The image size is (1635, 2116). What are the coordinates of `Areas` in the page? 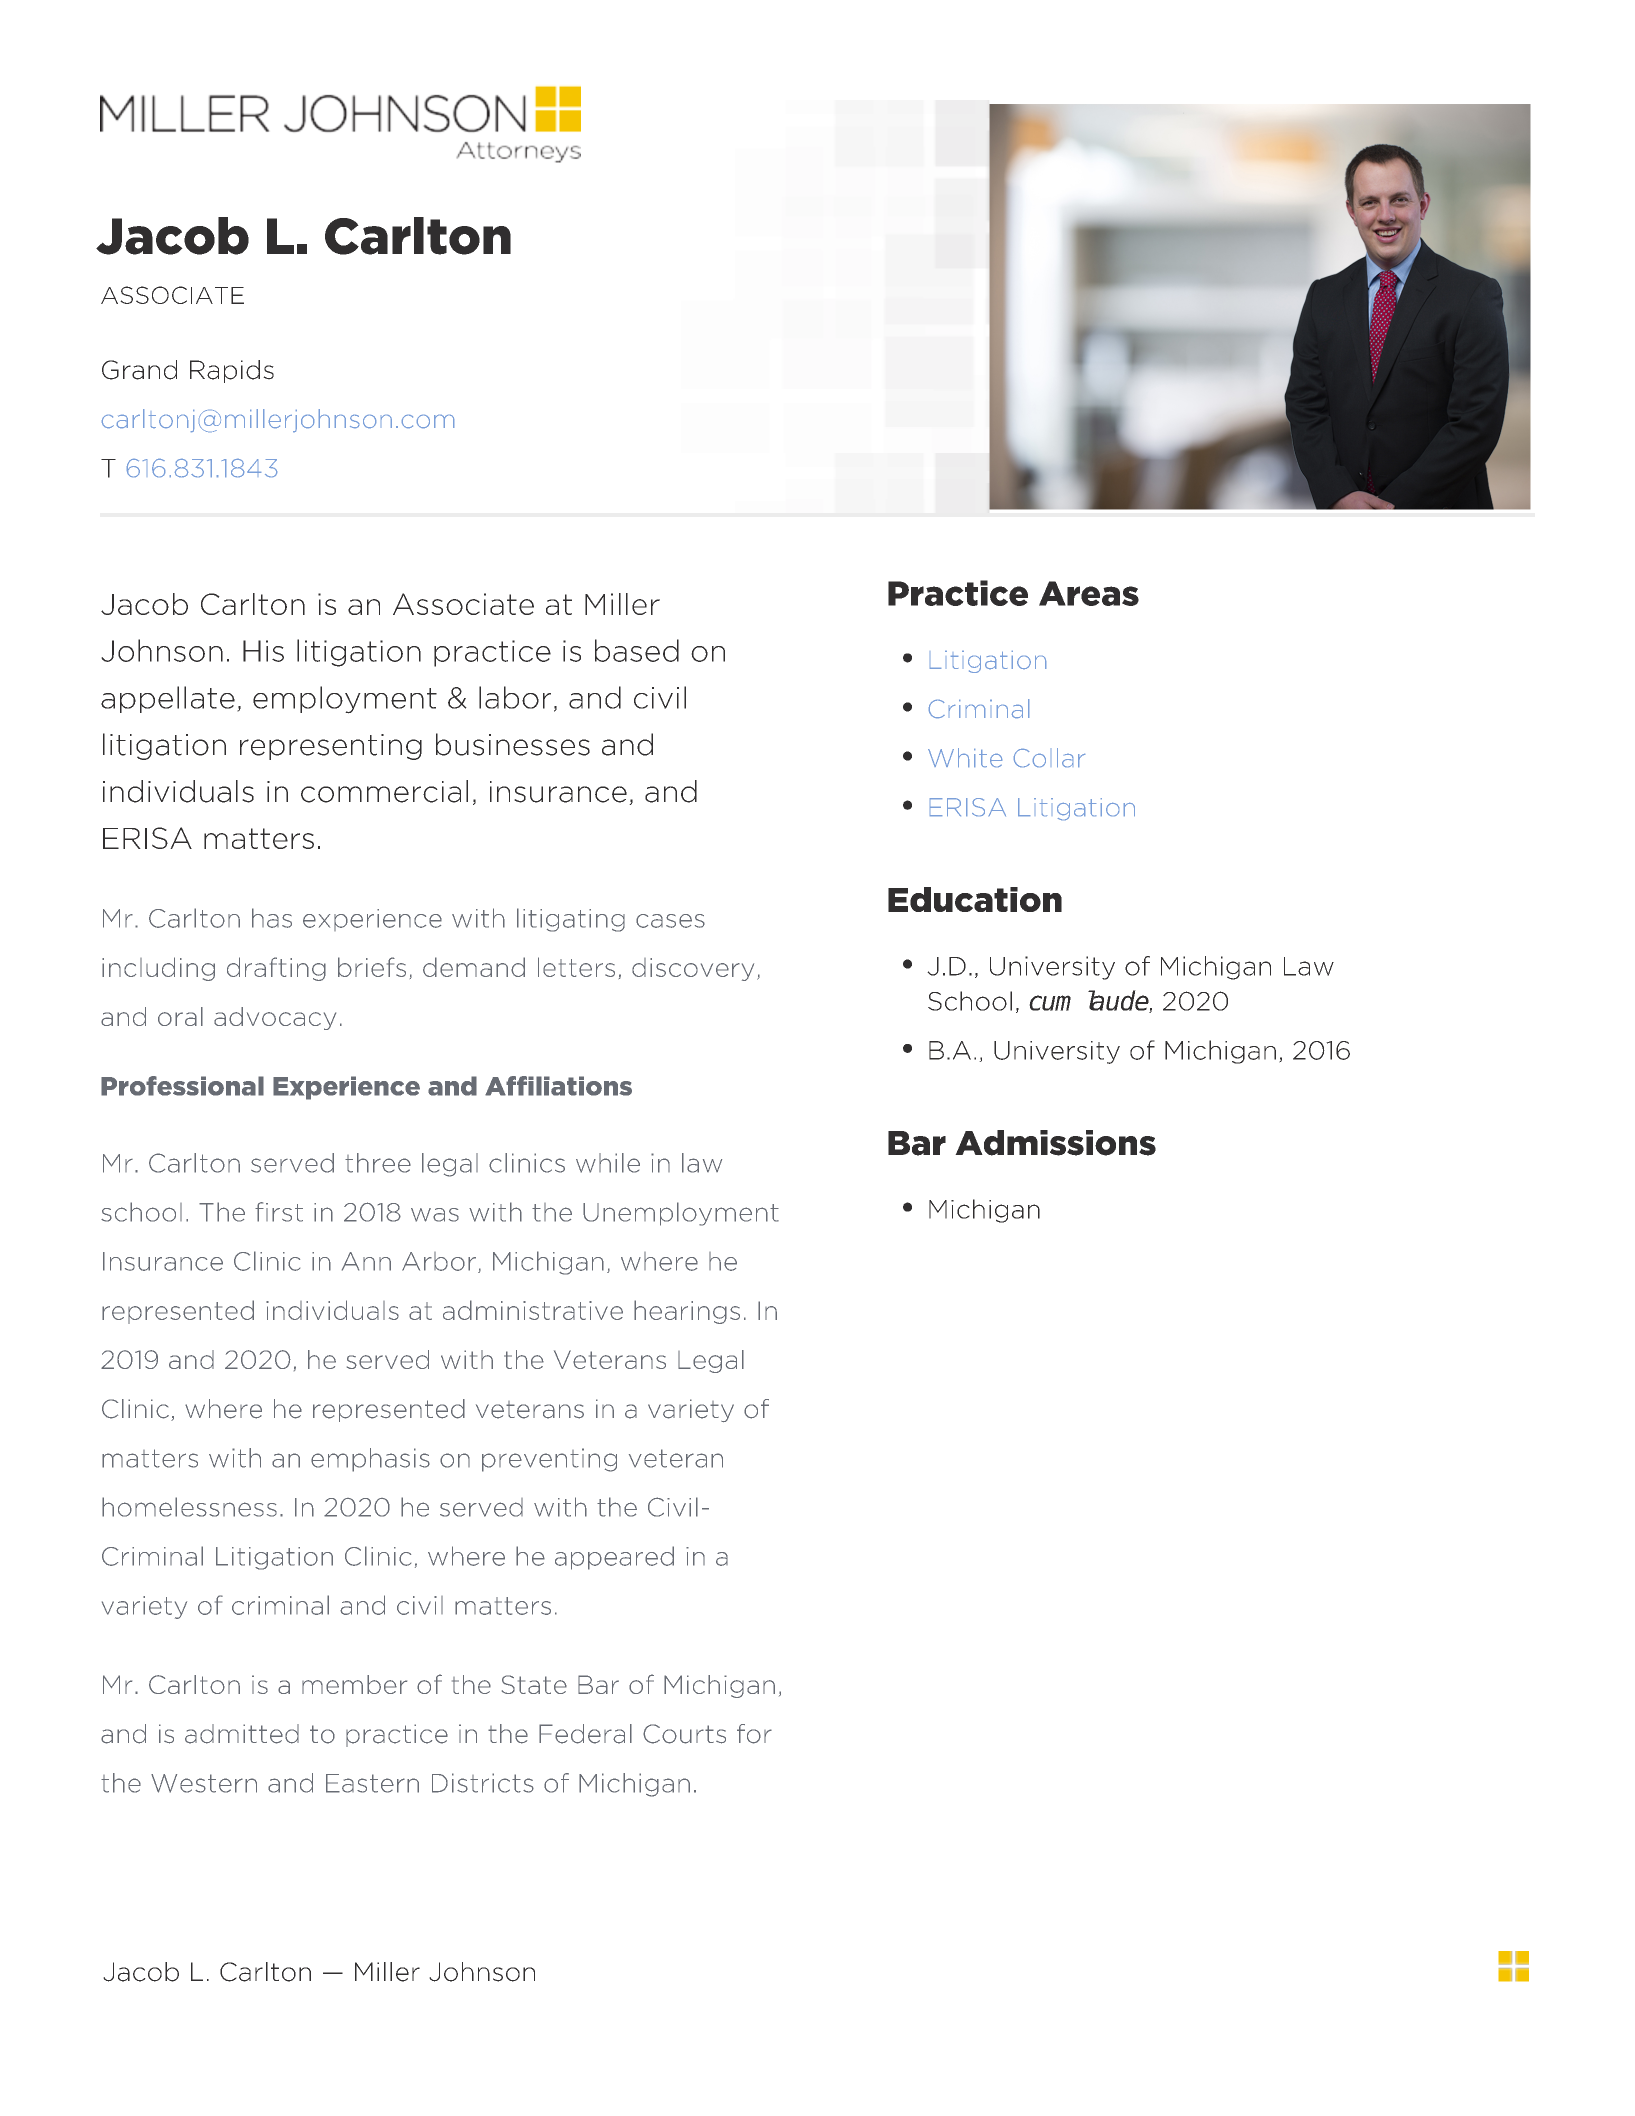 It's located at (1089, 593).
